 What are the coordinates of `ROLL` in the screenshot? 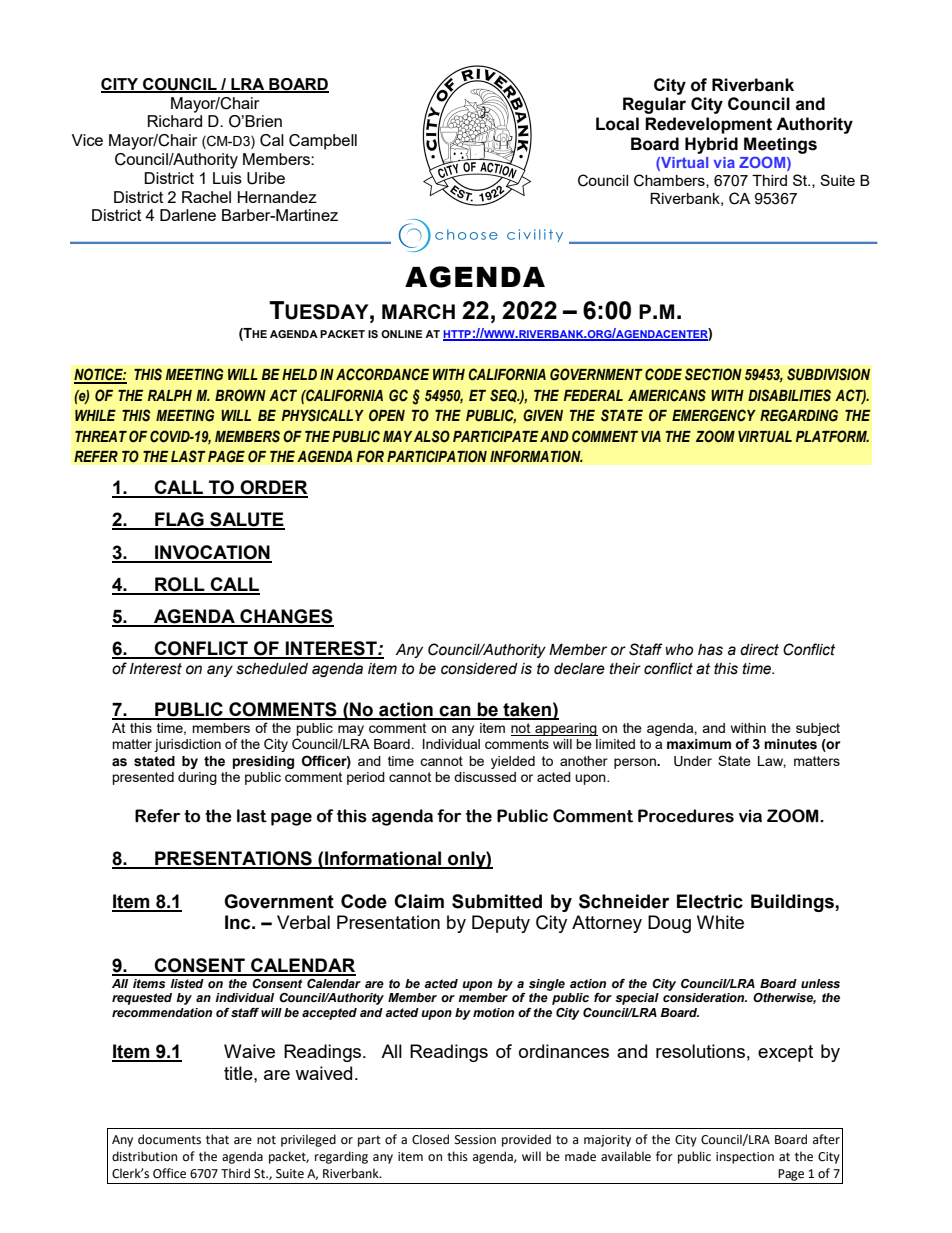 It's located at (180, 585).
